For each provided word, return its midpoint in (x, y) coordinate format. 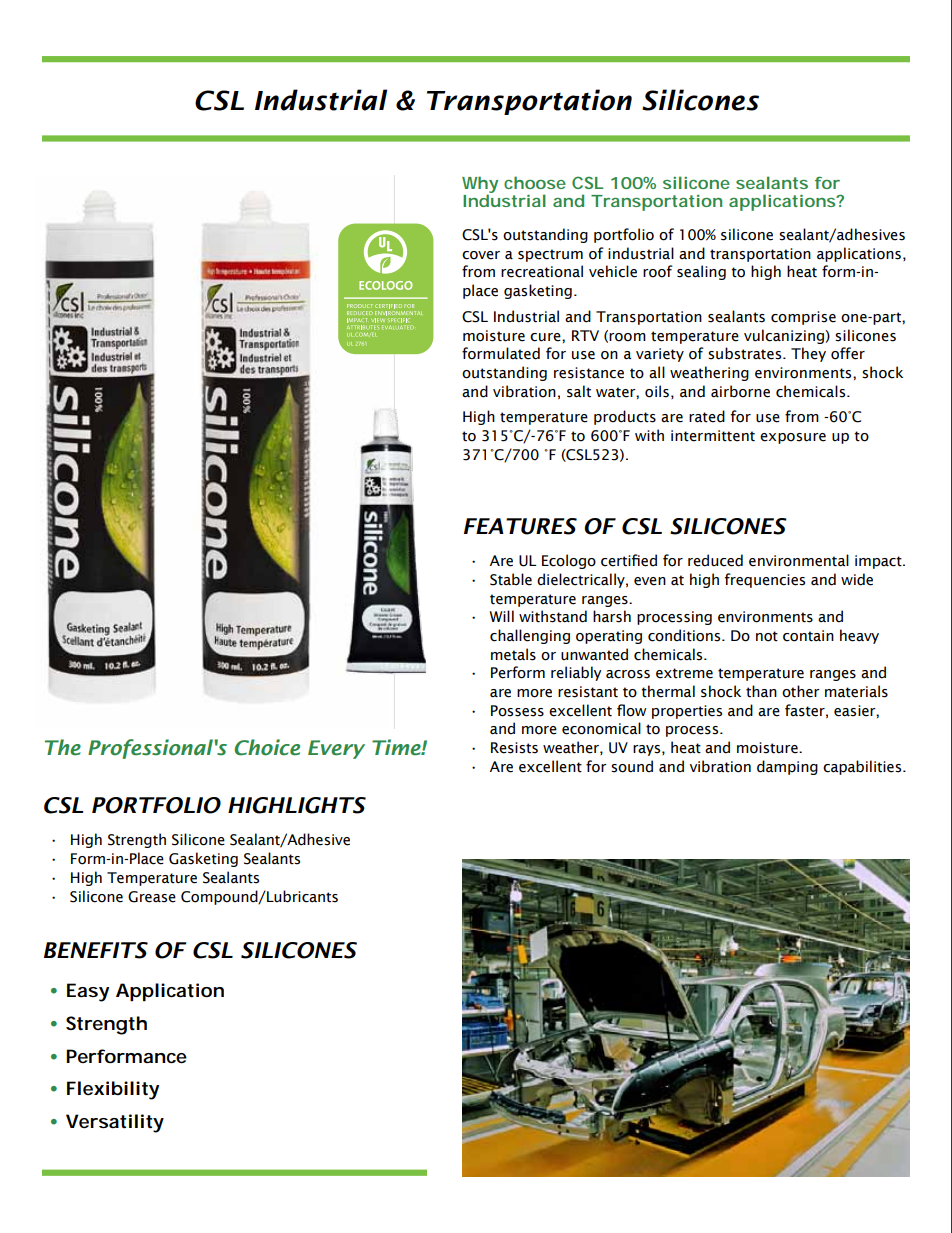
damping (787, 767)
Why (480, 185)
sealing (701, 272)
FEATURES (520, 526)
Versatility (115, 1123)
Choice (267, 747)
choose (535, 182)
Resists (514, 748)
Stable (511, 579)
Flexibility (113, 1090)
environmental (799, 560)
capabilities (863, 767)
